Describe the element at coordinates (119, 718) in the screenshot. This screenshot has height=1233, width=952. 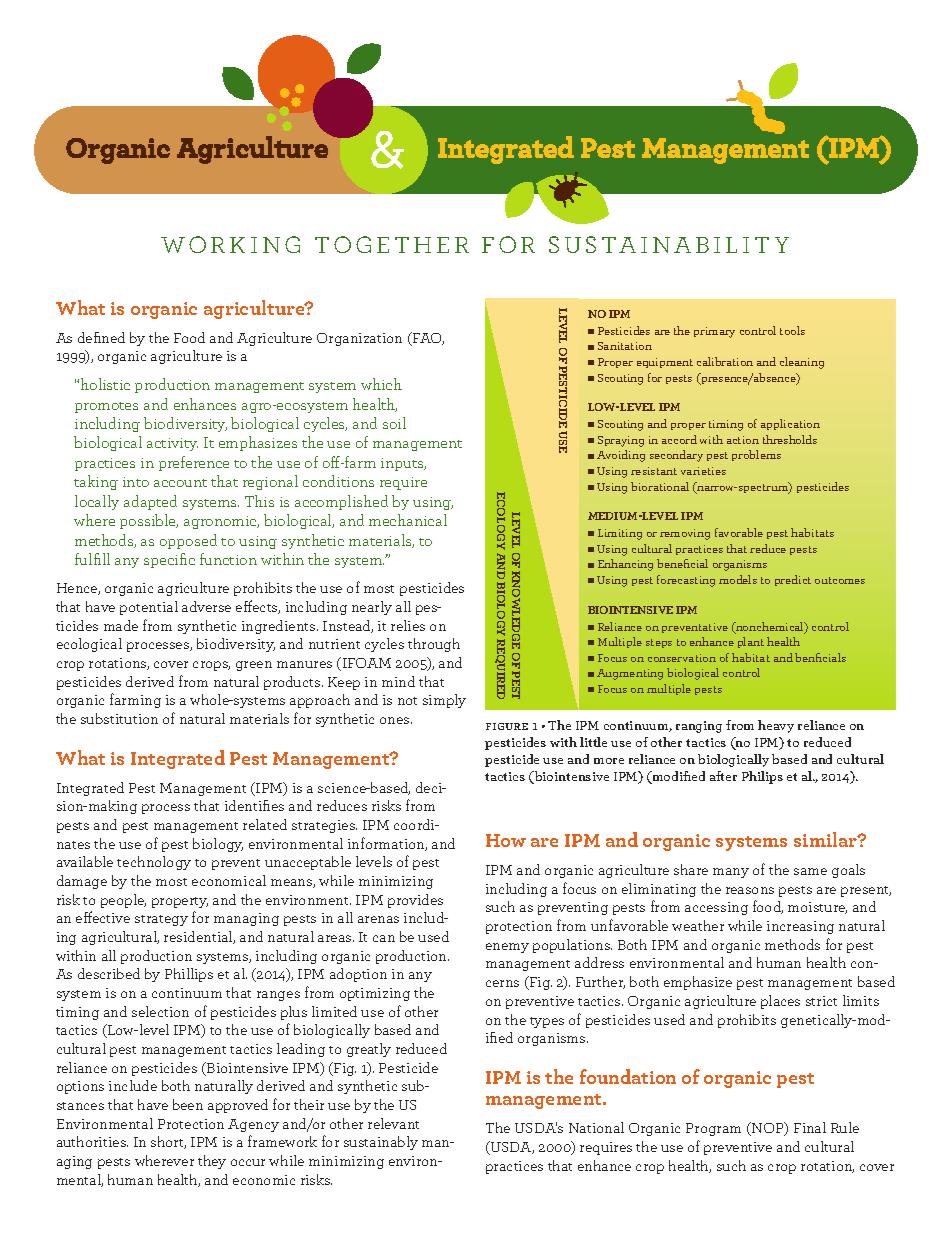
I see `substitution` at that location.
